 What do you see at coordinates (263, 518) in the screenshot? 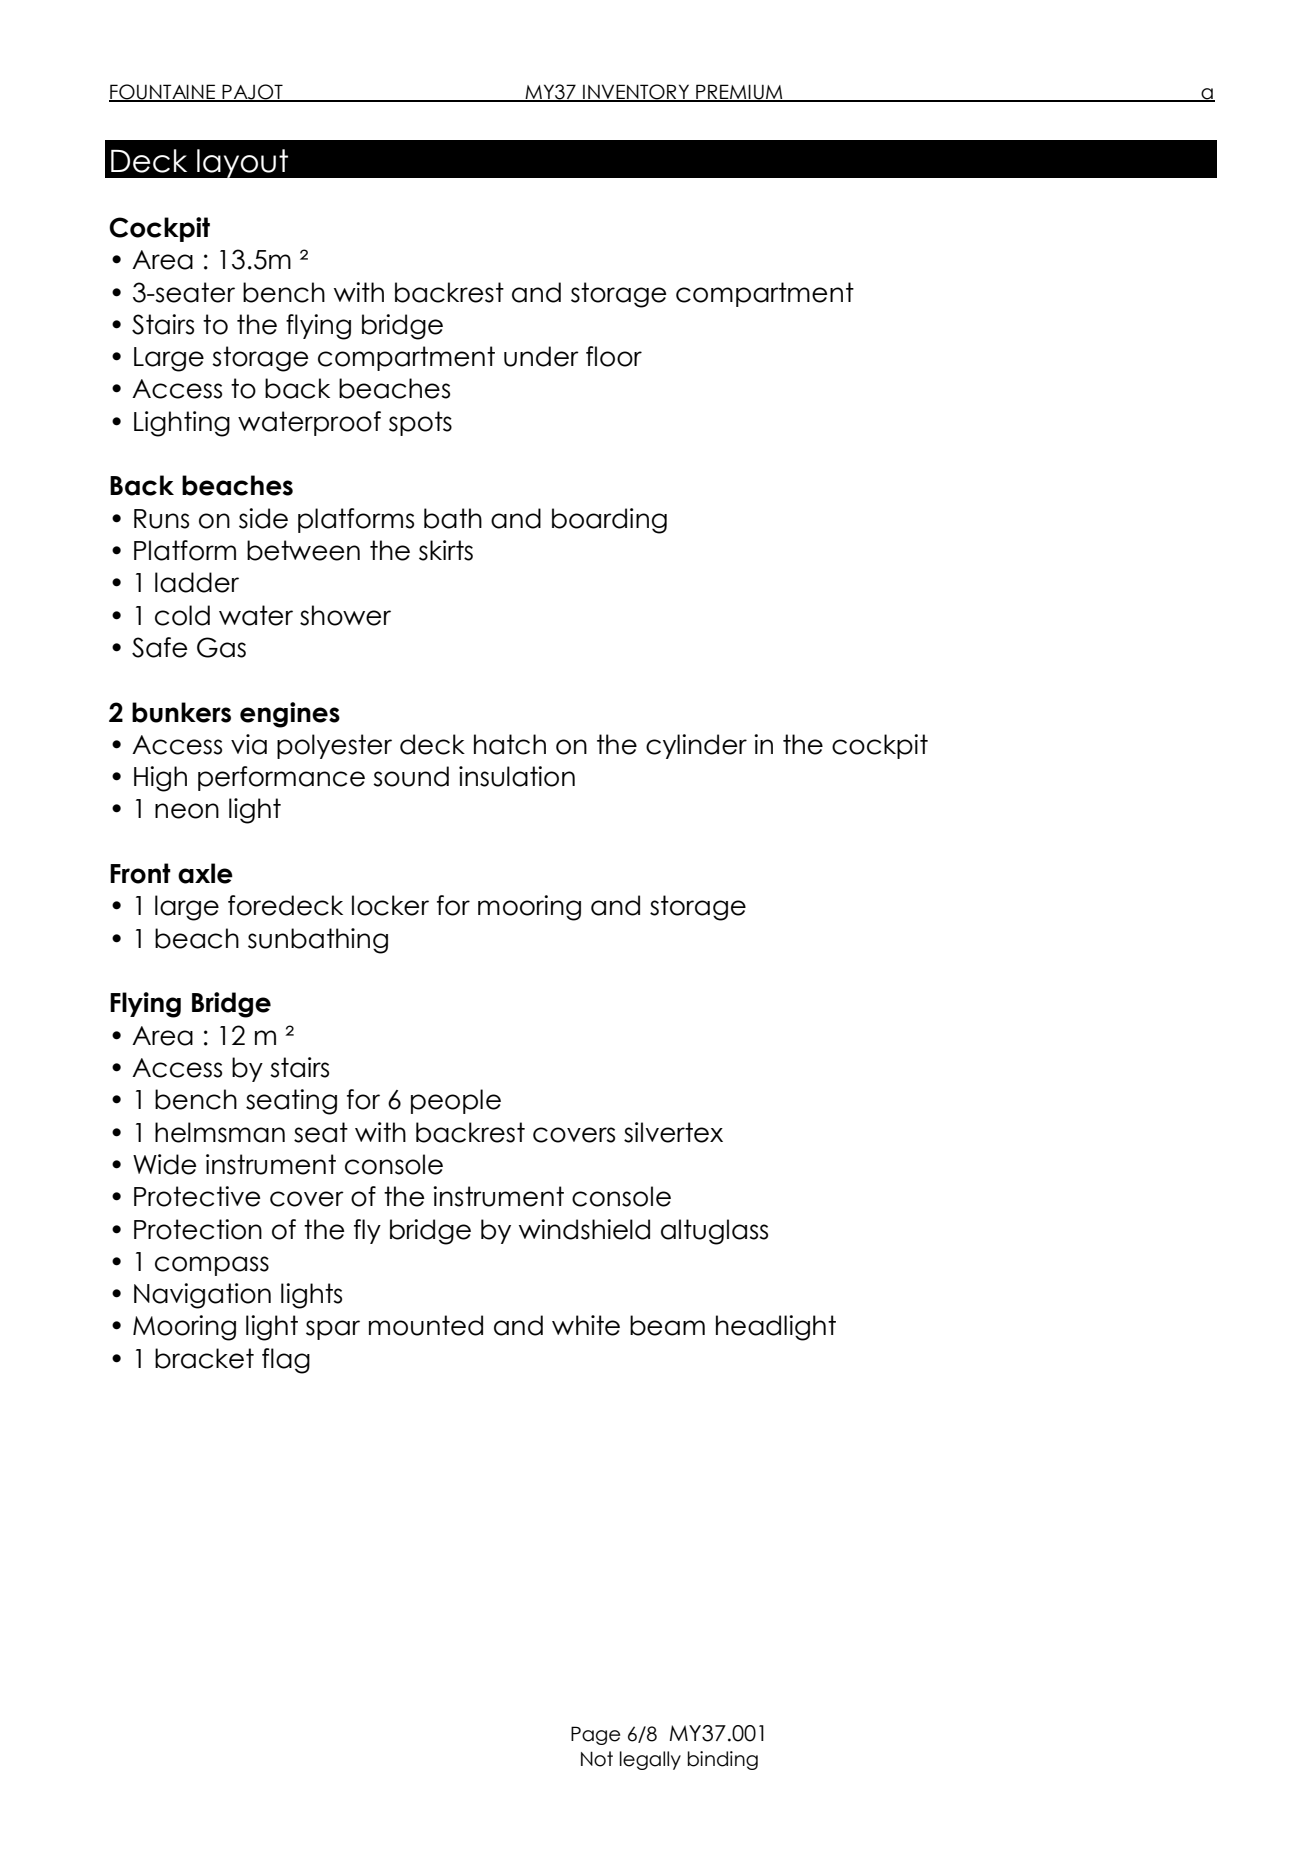
I see `side` at bounding box center [263, 518].
